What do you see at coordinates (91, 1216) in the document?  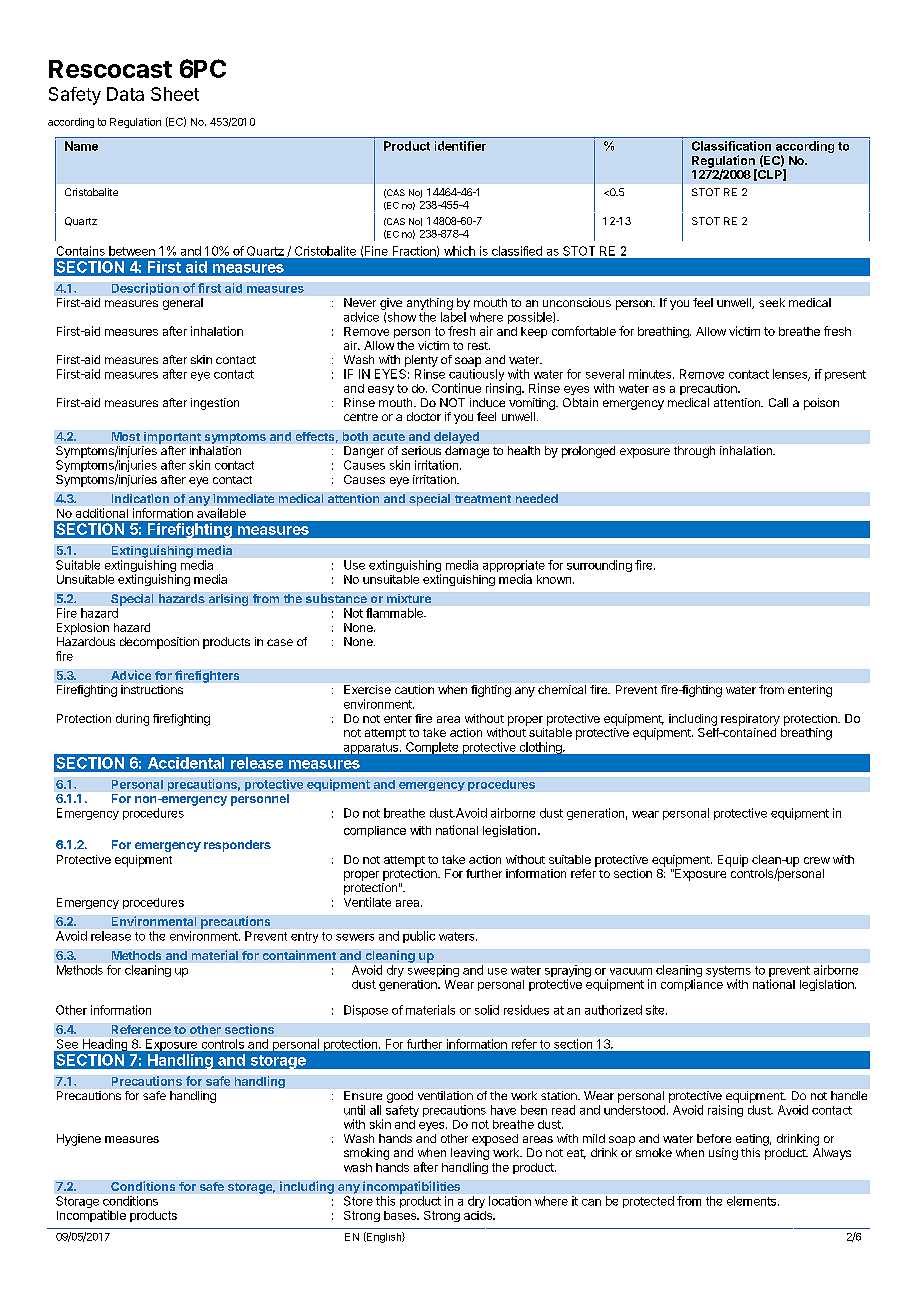 I see `Incompatible` at bounding box center [91, 1216].
